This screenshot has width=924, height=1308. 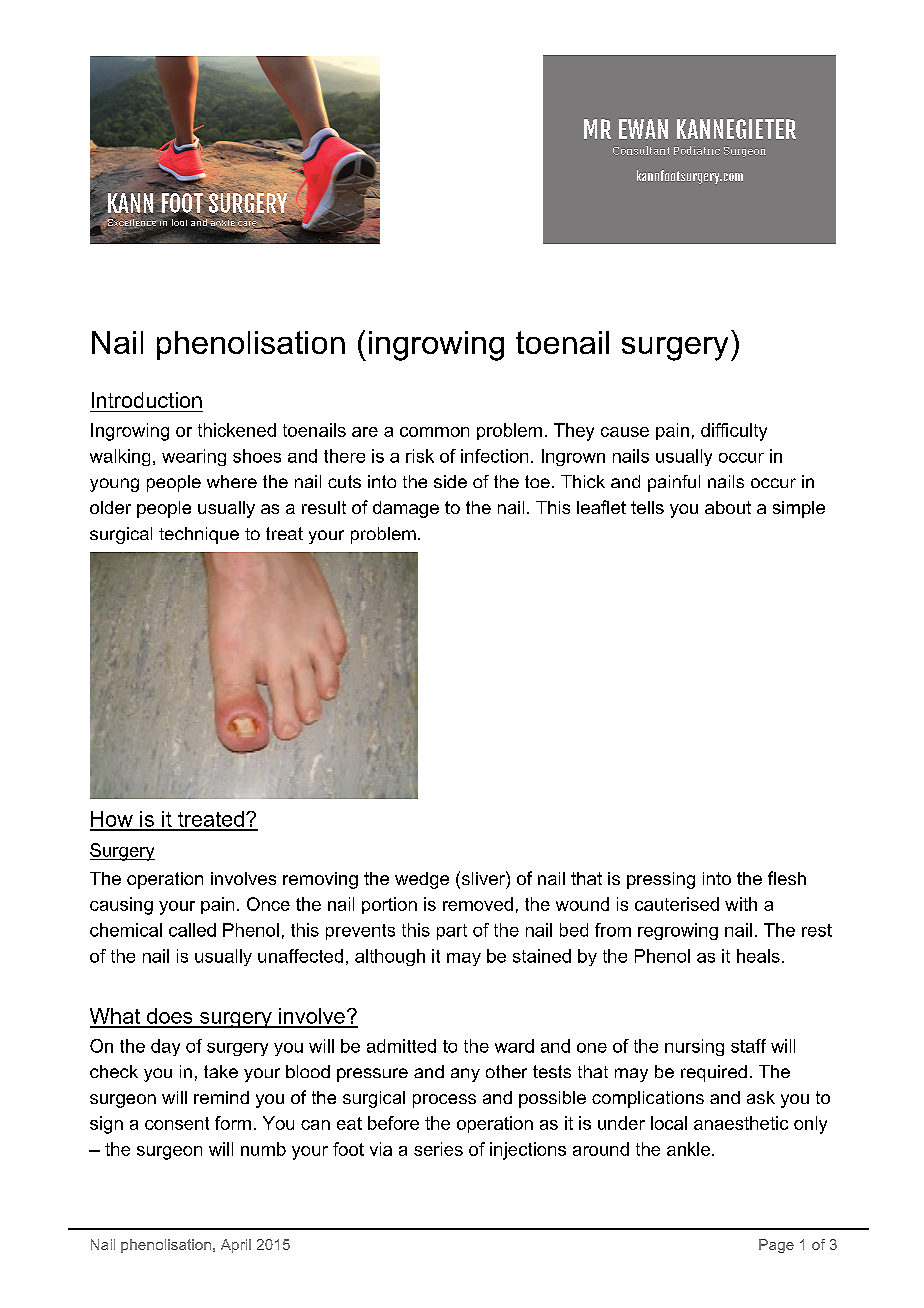 What do you see at coordinates (450, 481) in the screenshot?
I see `side` at bounding box center [450, 481].
